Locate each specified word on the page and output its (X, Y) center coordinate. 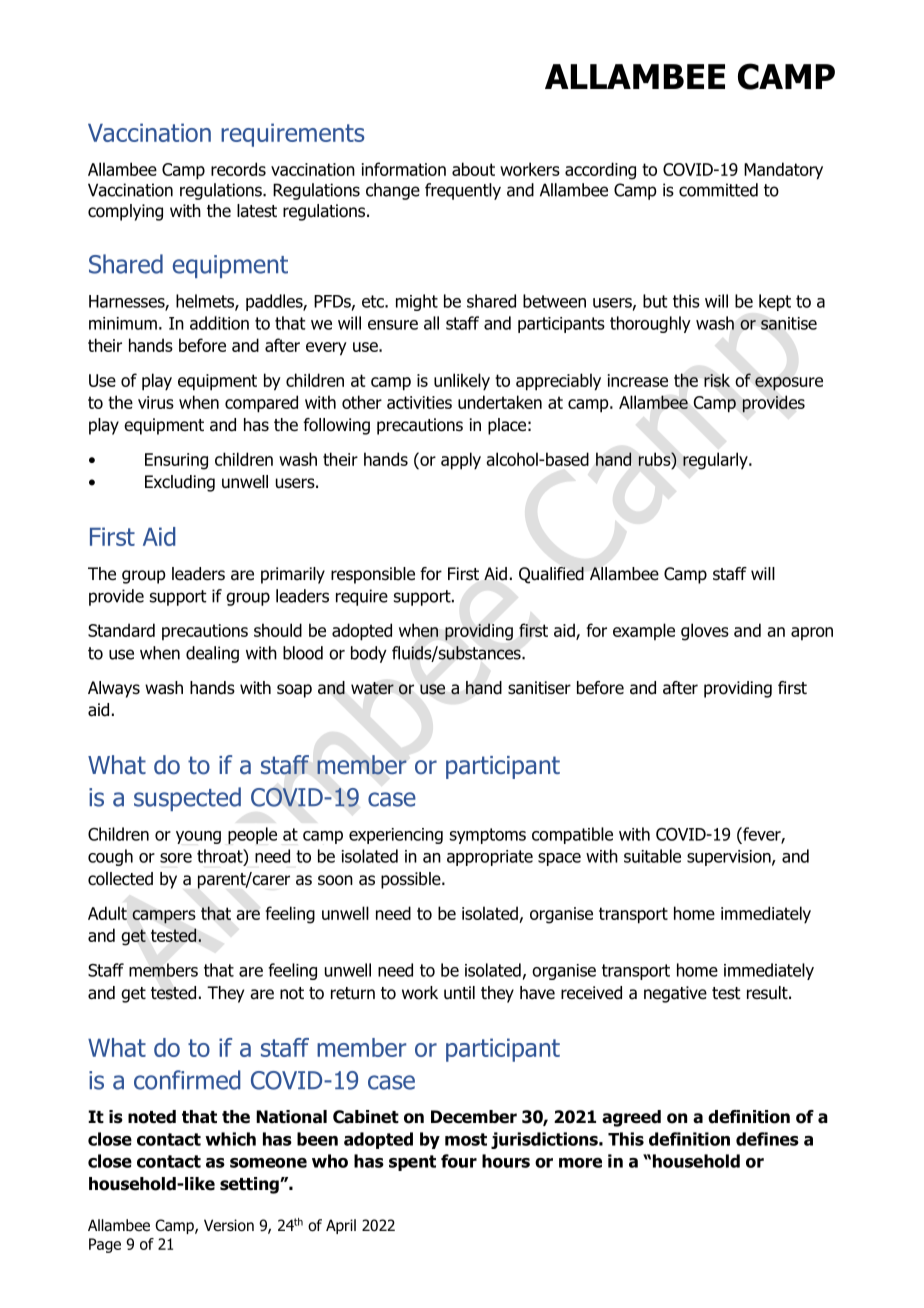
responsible (373, 575)
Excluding (180, 483)
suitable (652, 856)
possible (412, 880)
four (459, 1161)
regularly (716, 461)
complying (125, 212)
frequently (463, 191)
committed (718, 190)
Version (229, 1225)
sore (176, 858)
